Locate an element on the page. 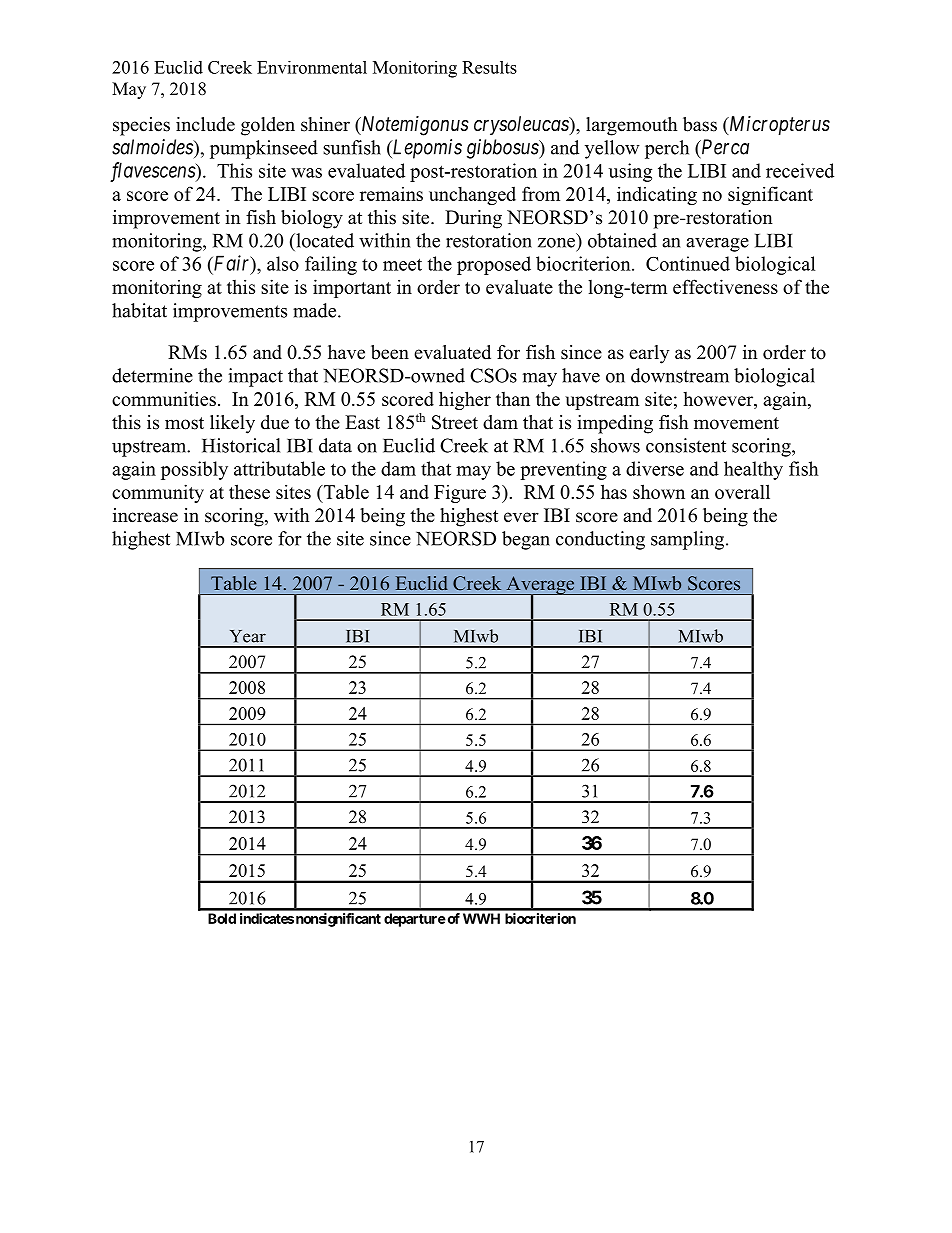  proposed is located at coordinates (494, 265).
